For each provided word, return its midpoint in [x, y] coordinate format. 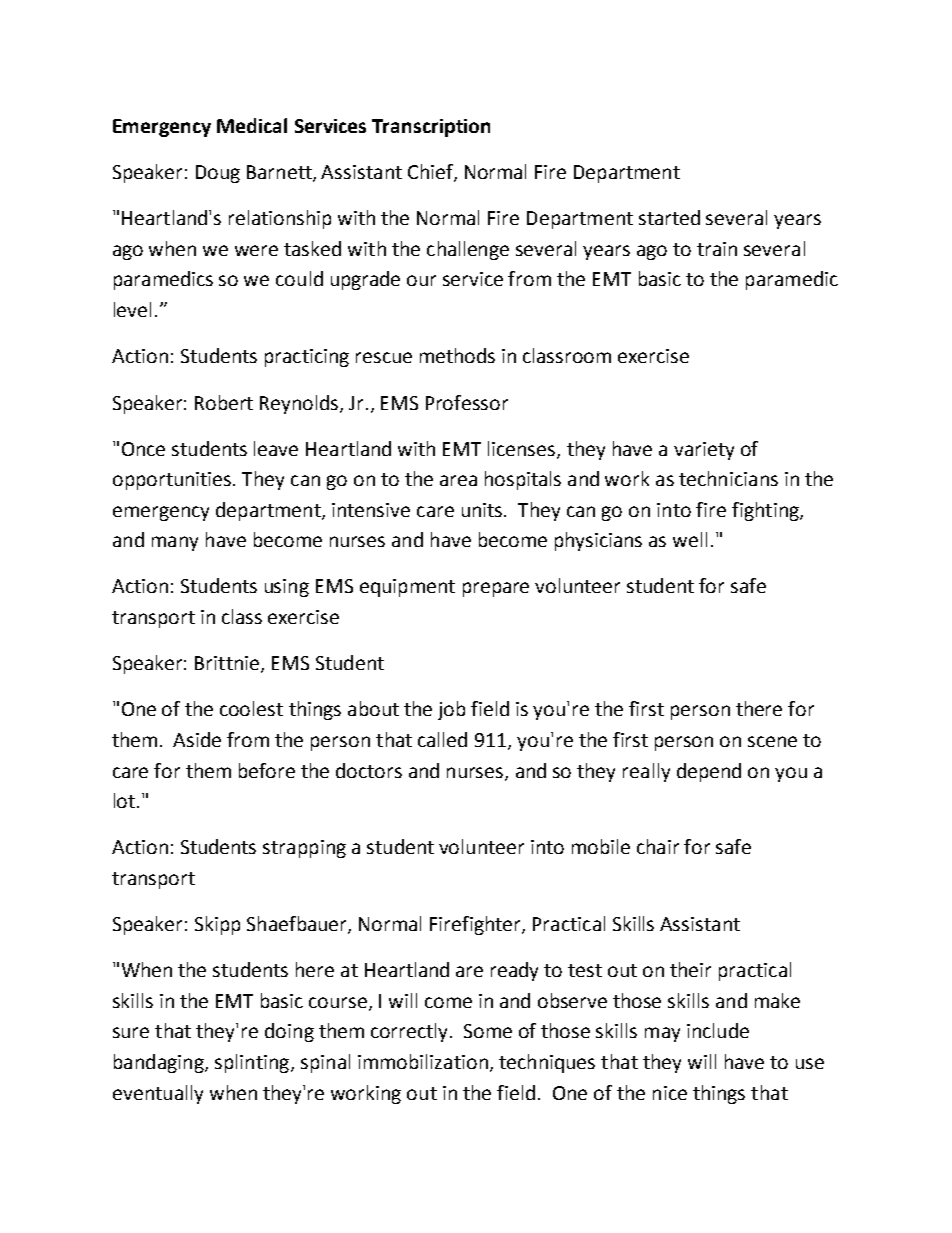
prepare [496, 589]
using [287, 588]
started [669, 217]
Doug [218, 174]
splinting [253, 1063]
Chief [431, 173]
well [690, 539]
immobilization [423, 1061]
